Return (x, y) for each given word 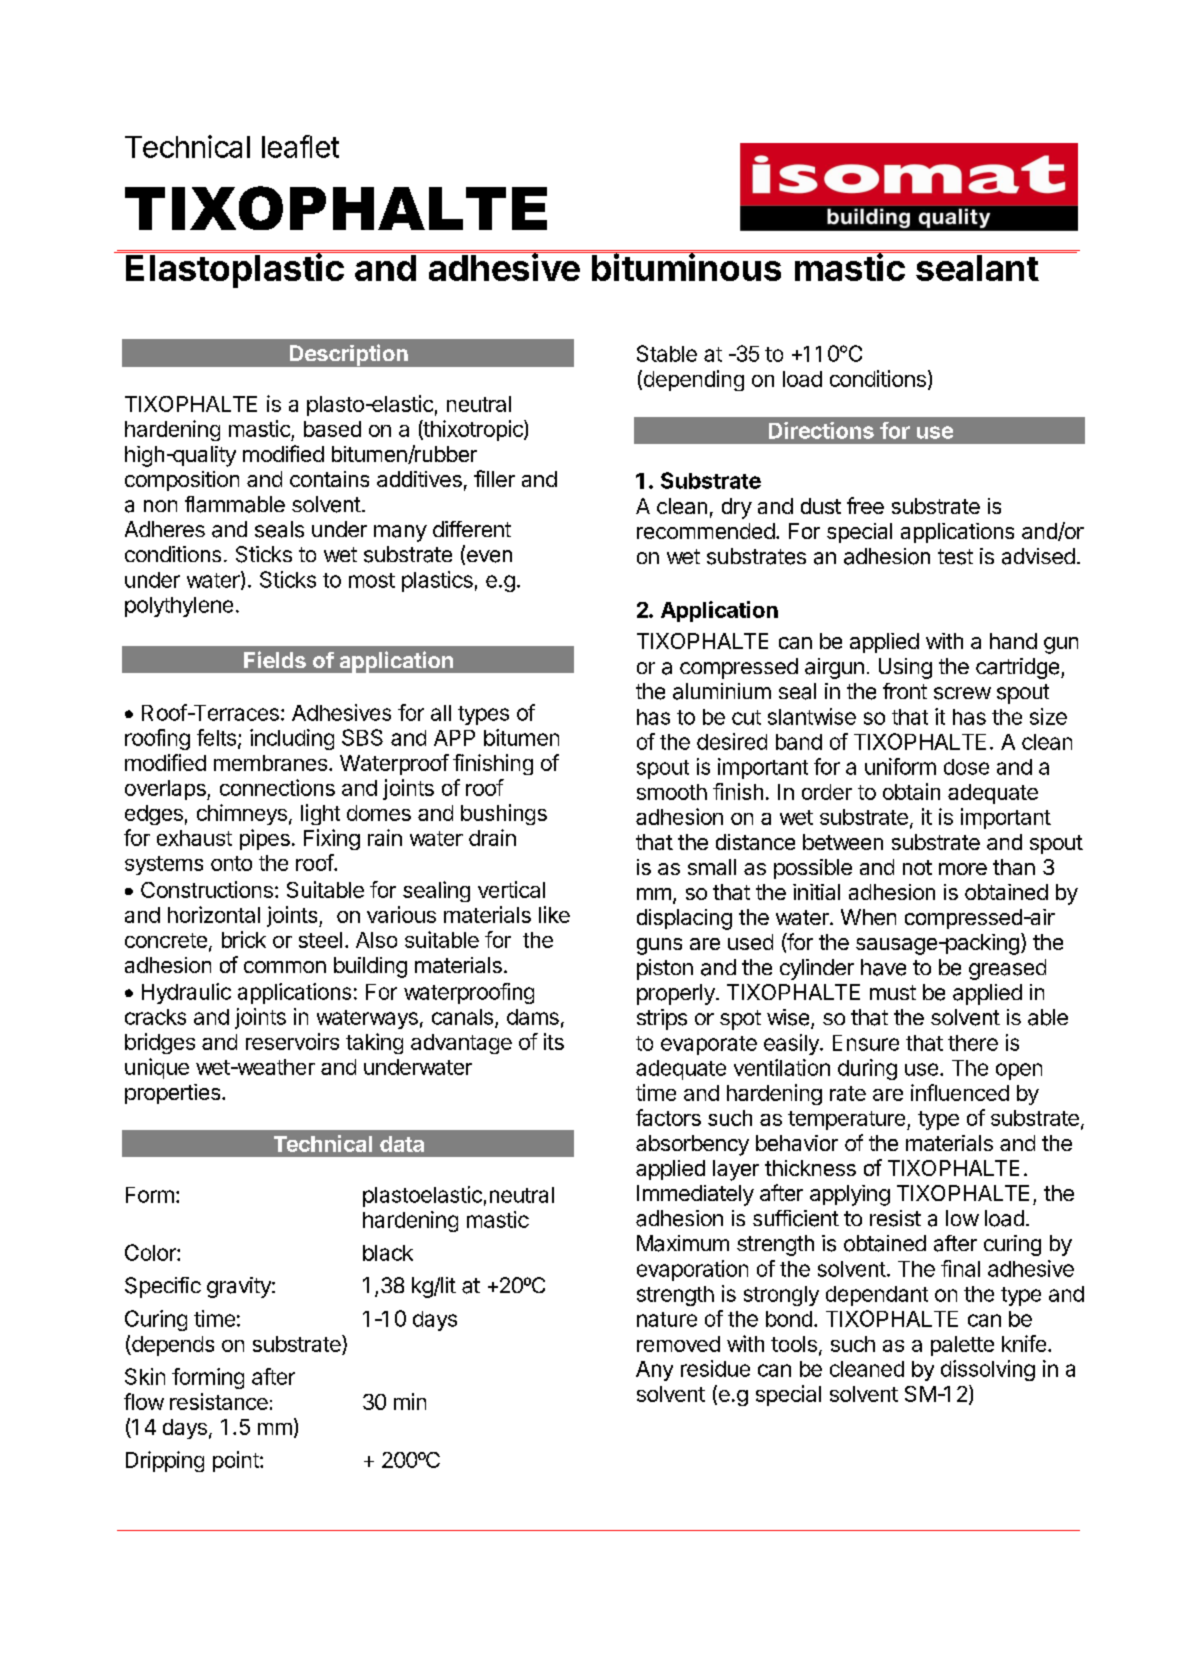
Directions (821, 430)
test (955, 557)
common (285, 967)
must (893, 992)
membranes (270, 763)
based (332, 429)
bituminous (687, 266)
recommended (706, 531)
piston (665, 969)
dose (966, 767)
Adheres (165, 529)
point (237, 1461)
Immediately (695, 1195)
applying (850, 1195)
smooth (672, 792)
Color (151, 1252)
